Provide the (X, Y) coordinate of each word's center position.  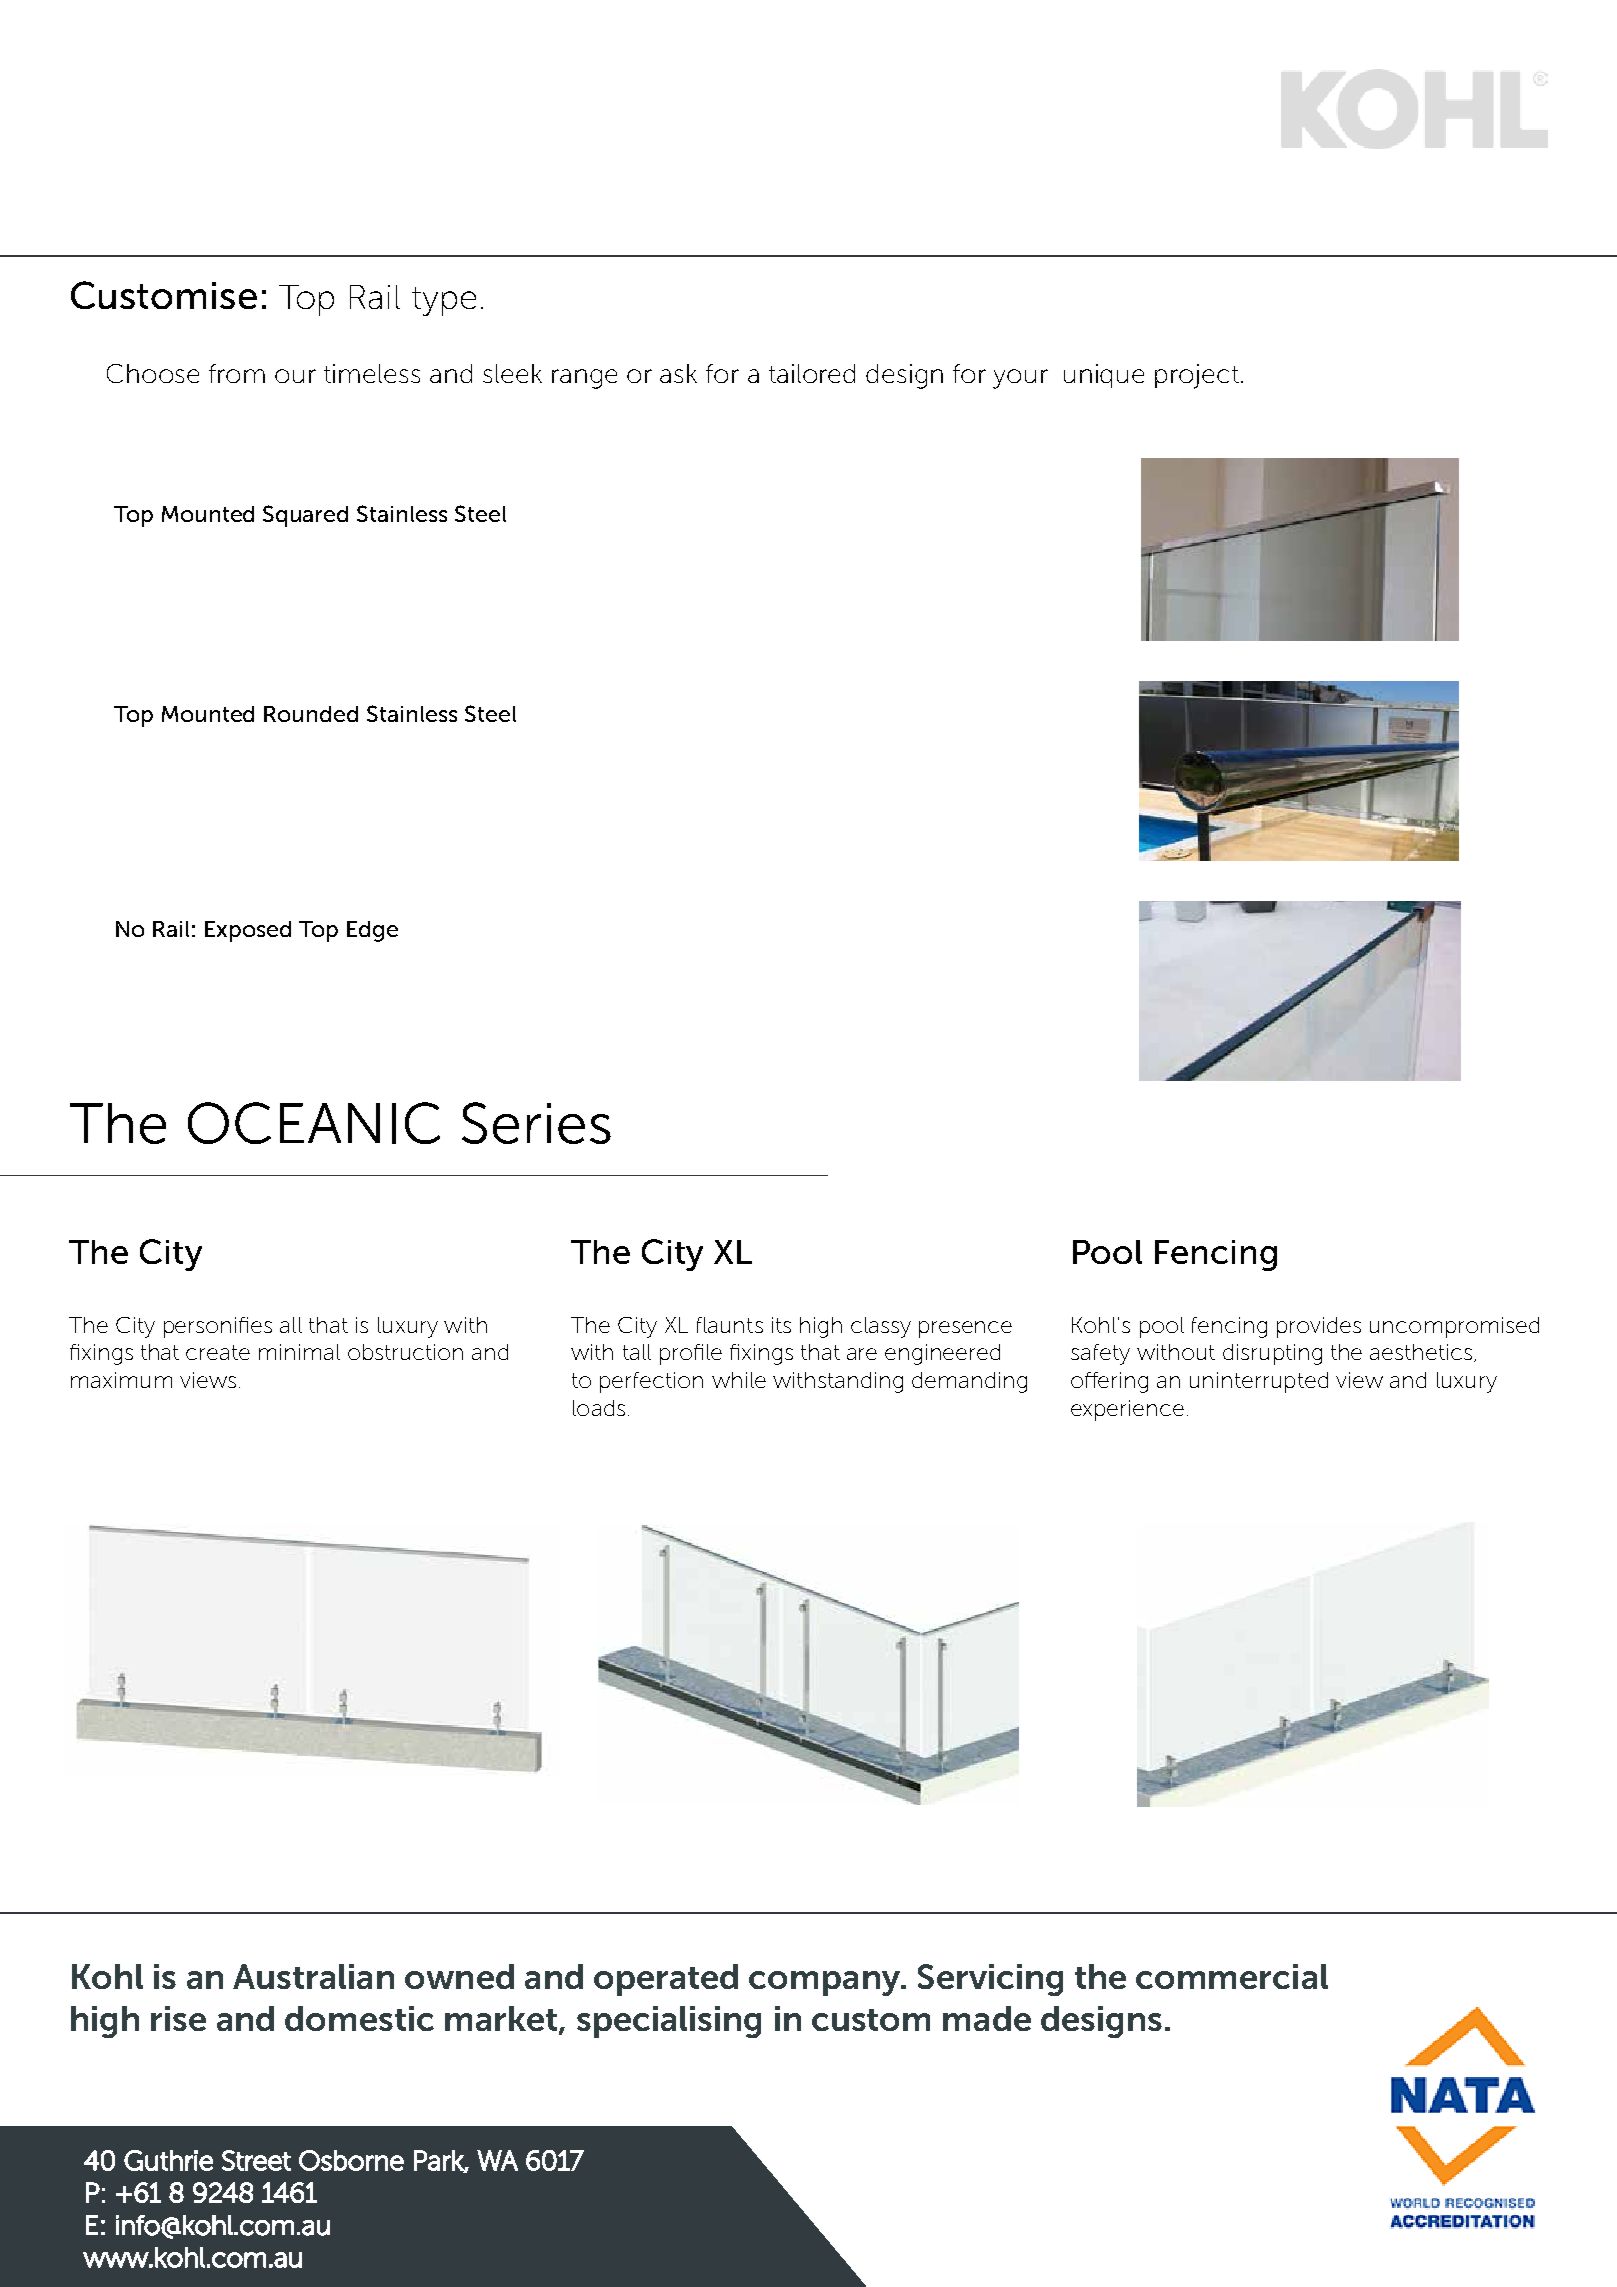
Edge (372, 931)
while (739, 1380)
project (1197, 376)
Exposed (248, 931)
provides (1319, 1327)
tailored (812, 373)
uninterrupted (1259, 1382)
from (237, 373)
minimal (299, 1352)
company (825, 1983)
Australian (313, 1976)
